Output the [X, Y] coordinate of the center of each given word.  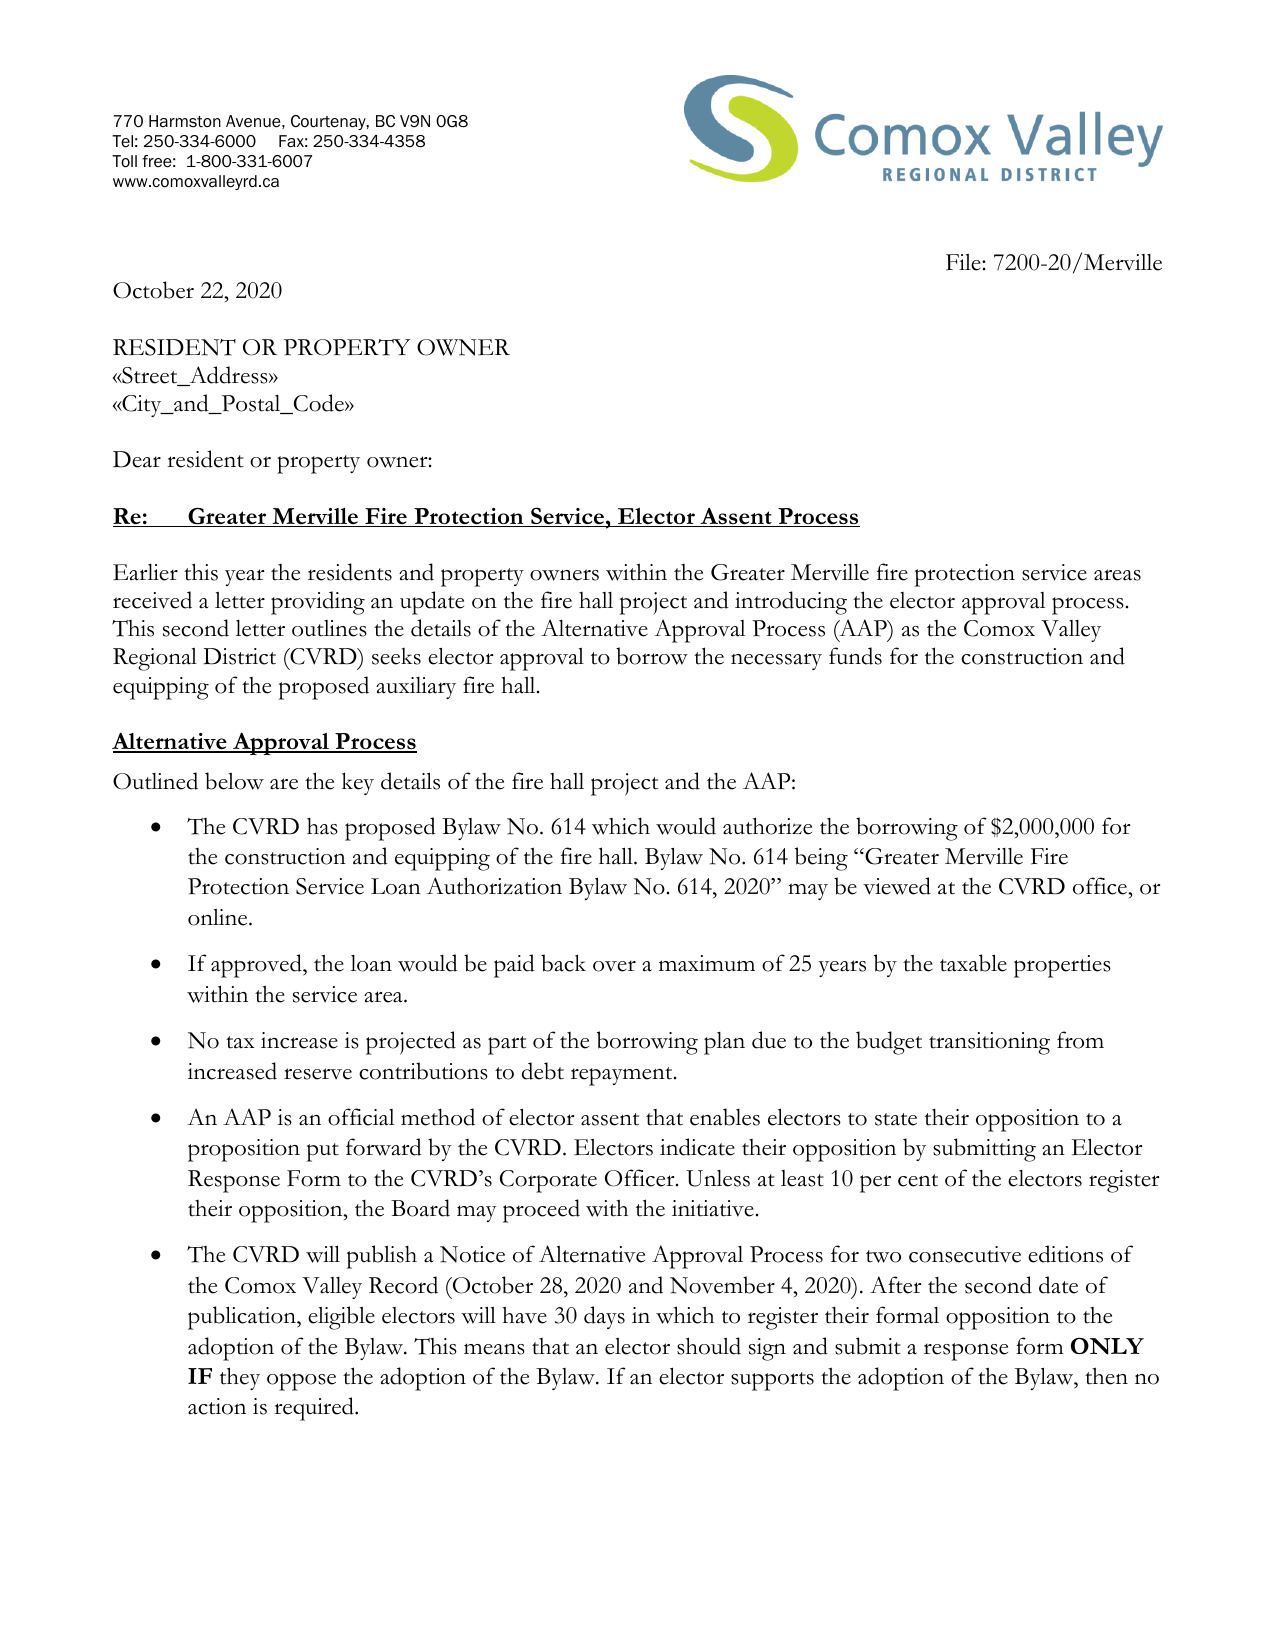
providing [318, 603]
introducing [791, 603]
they [240, 1378]
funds [855, 656]
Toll [124, 161]
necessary [776, 661]
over [614, 966]
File [964, 262]
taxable [973, 963]
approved [257, 966]
